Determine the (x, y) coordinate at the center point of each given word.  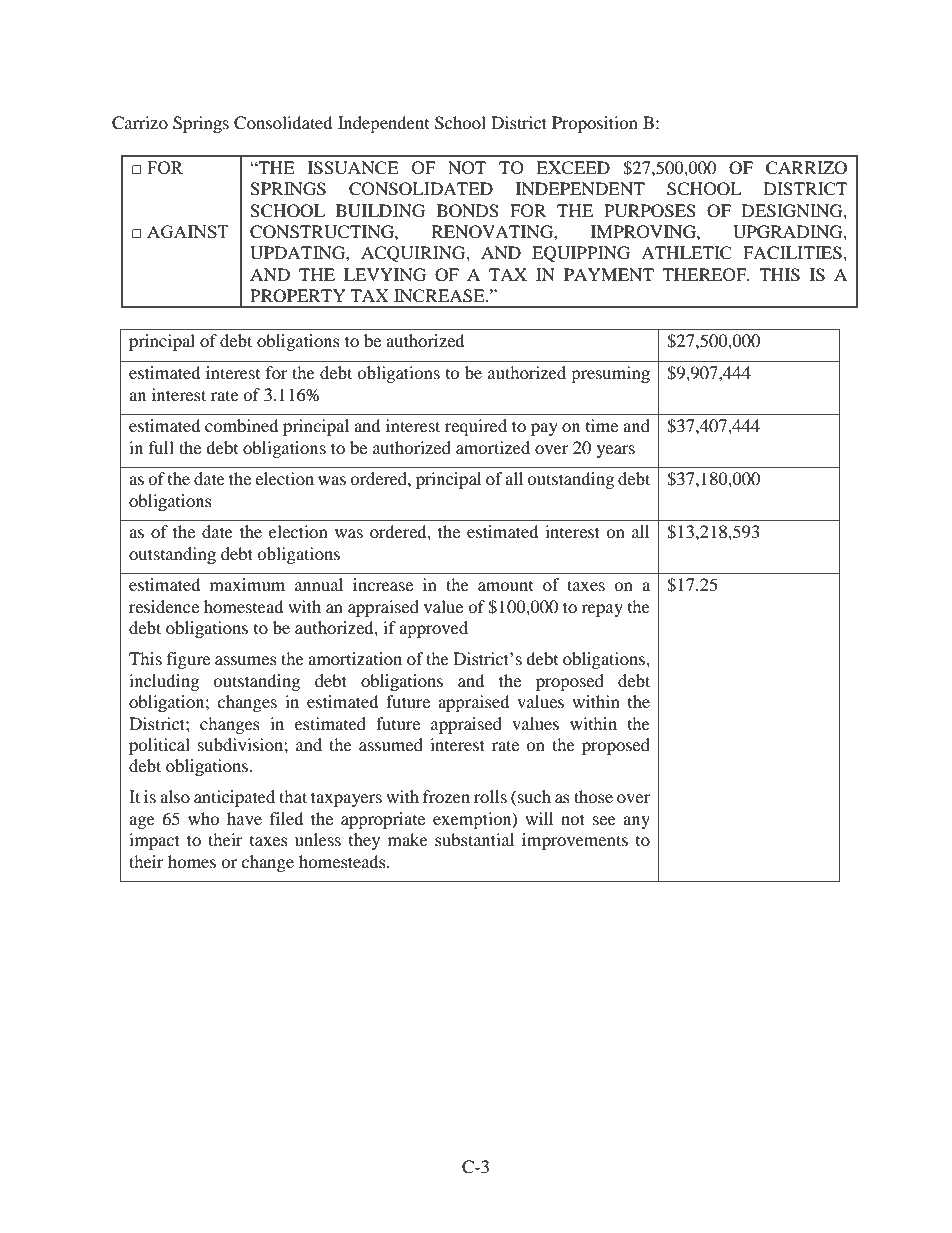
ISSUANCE (353, 168)
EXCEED (573, 168)
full (161, 447)
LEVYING (385, 275)
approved (433, 629)
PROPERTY (298, 296)
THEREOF (705, 275)
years (616, 451)
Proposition (595, 124)
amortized (493, 447)
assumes (246, 660)
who (204, 818)
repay (602, 610)
